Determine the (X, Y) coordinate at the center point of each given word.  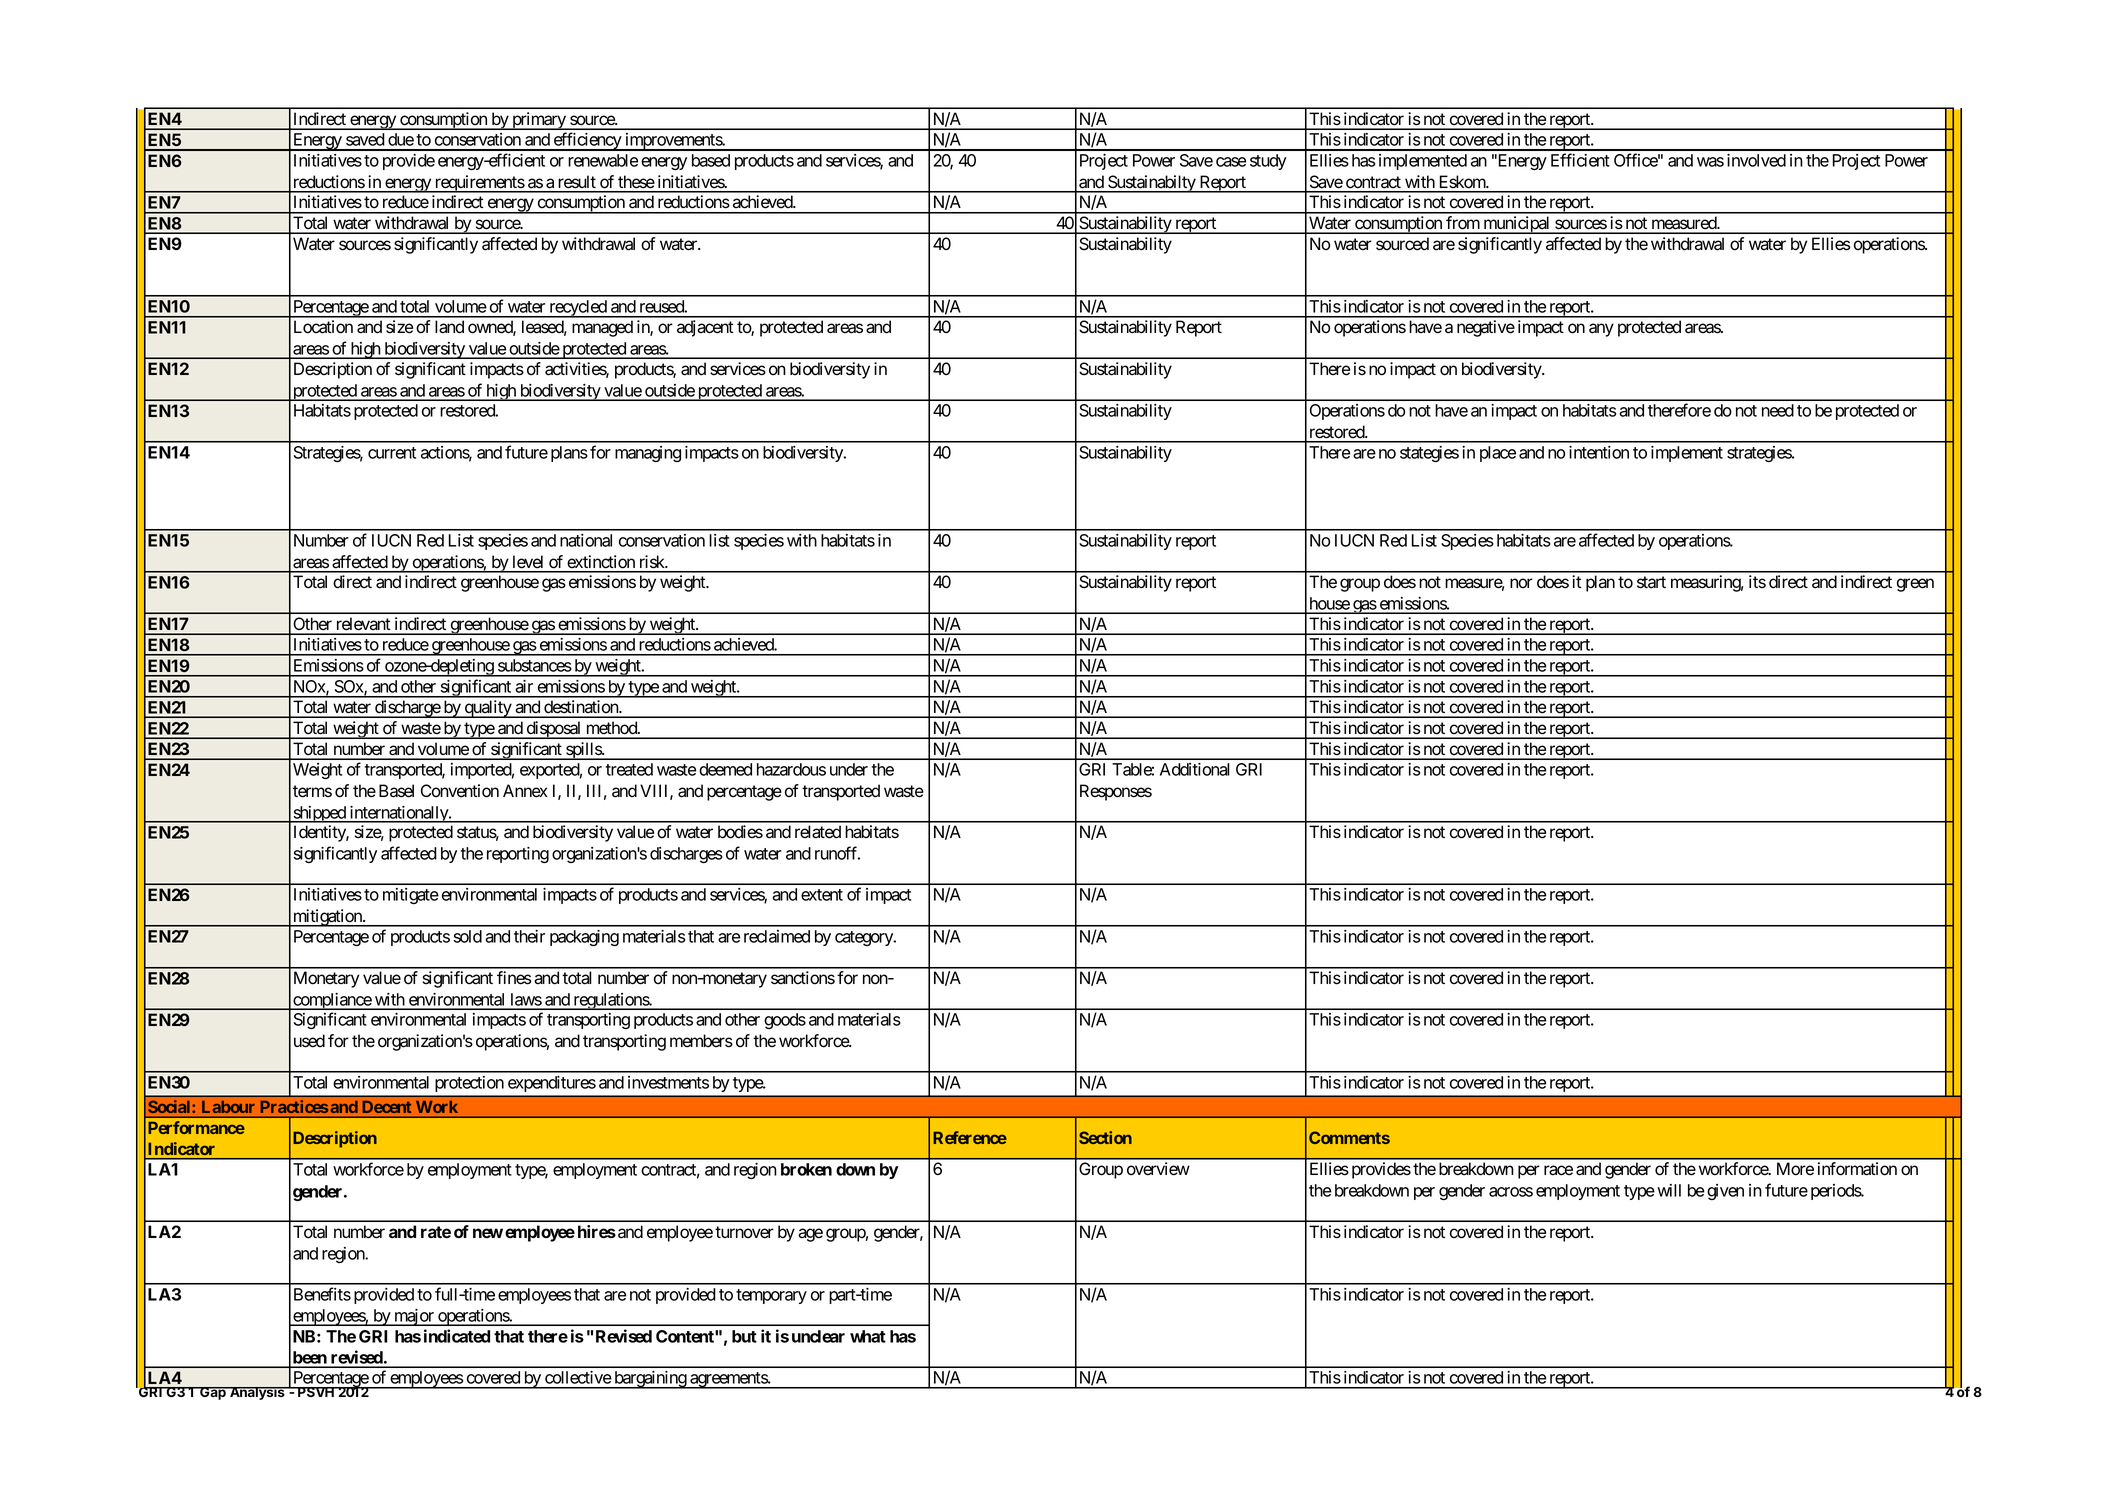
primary (539, 121)
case (1231, 162)
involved (1756, 160)
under (849, 769)
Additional (1195, 769)
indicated (457, 1336)
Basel (396, 791)
